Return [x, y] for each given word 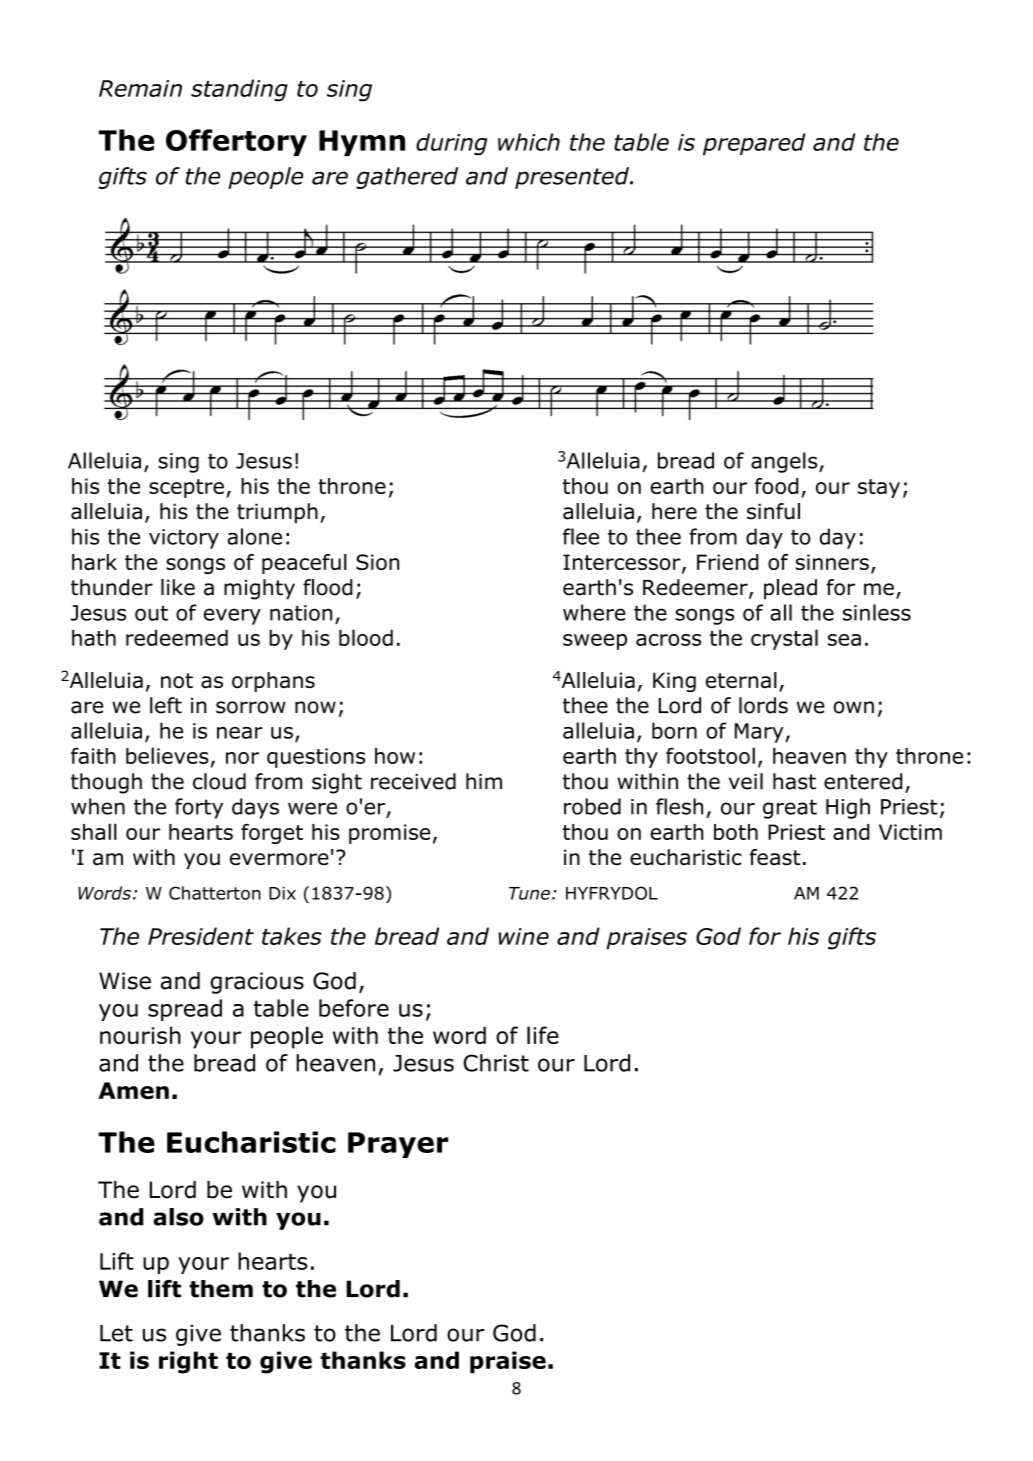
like [178, 587]
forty [199, 808]
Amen [133, 1090]
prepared [754, 144]
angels [785, 462]
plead [790, 589]
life [543, 1035]
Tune [529, 893]
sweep [595, 642]
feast [775, 857]
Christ [496, 1063]
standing [239, 90]
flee [581, 536]
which [529, 142]
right [188, 1362]
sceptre [186, 488]
